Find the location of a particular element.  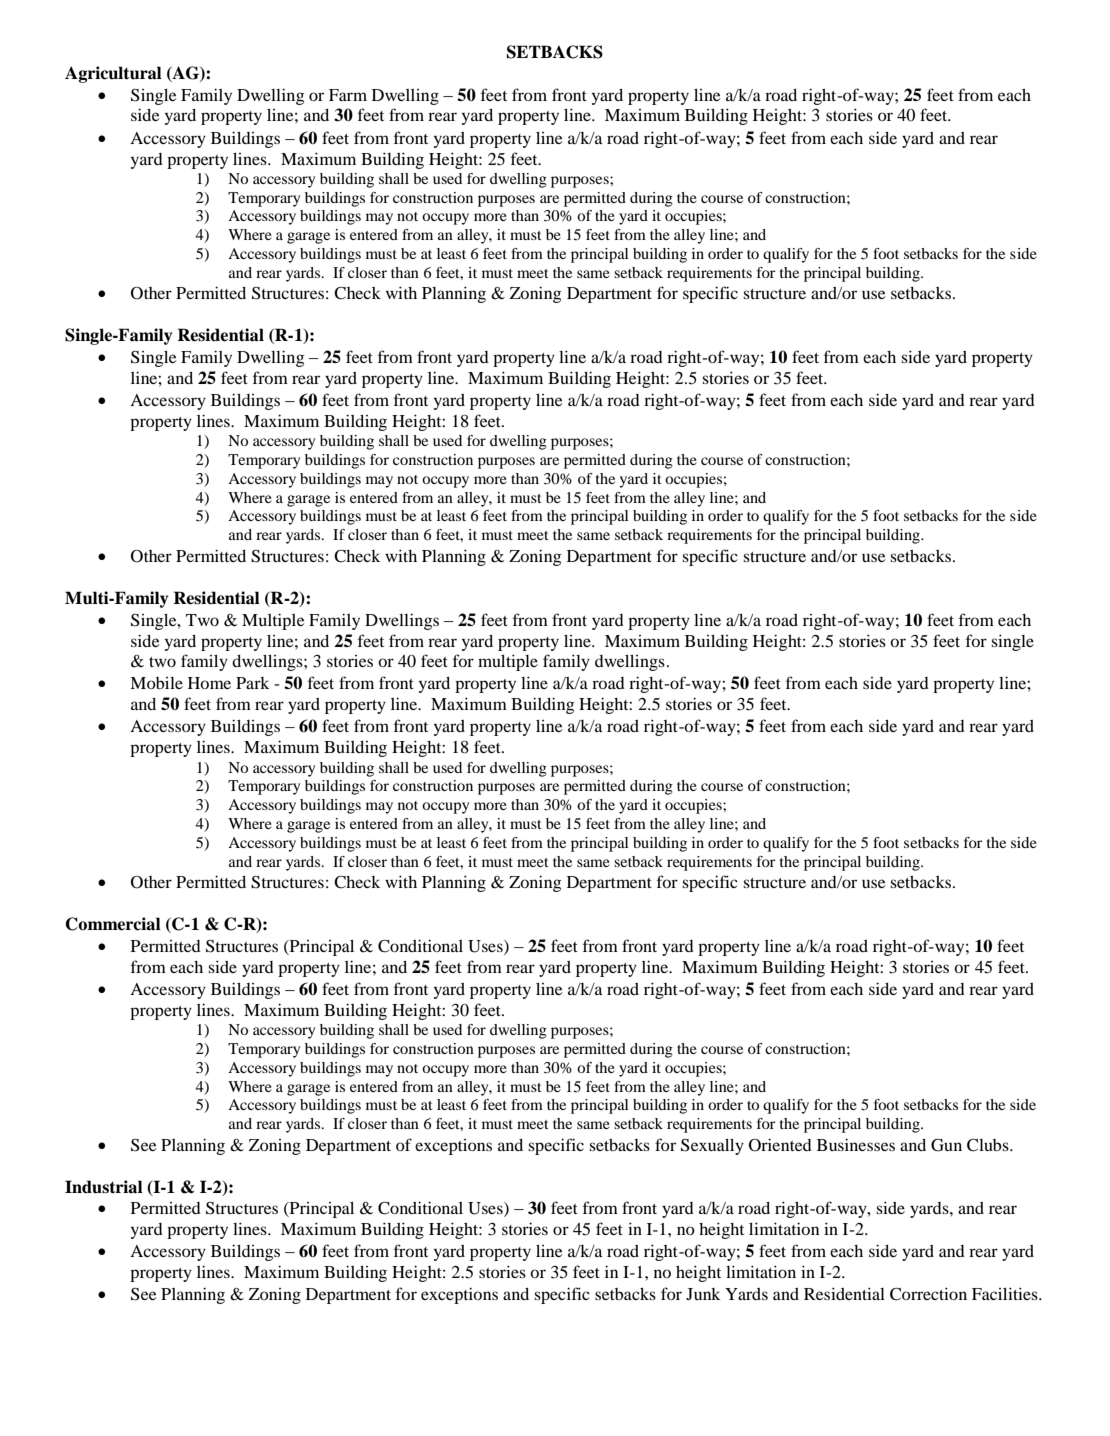

Mobile is located at coordinates (156, 683).
